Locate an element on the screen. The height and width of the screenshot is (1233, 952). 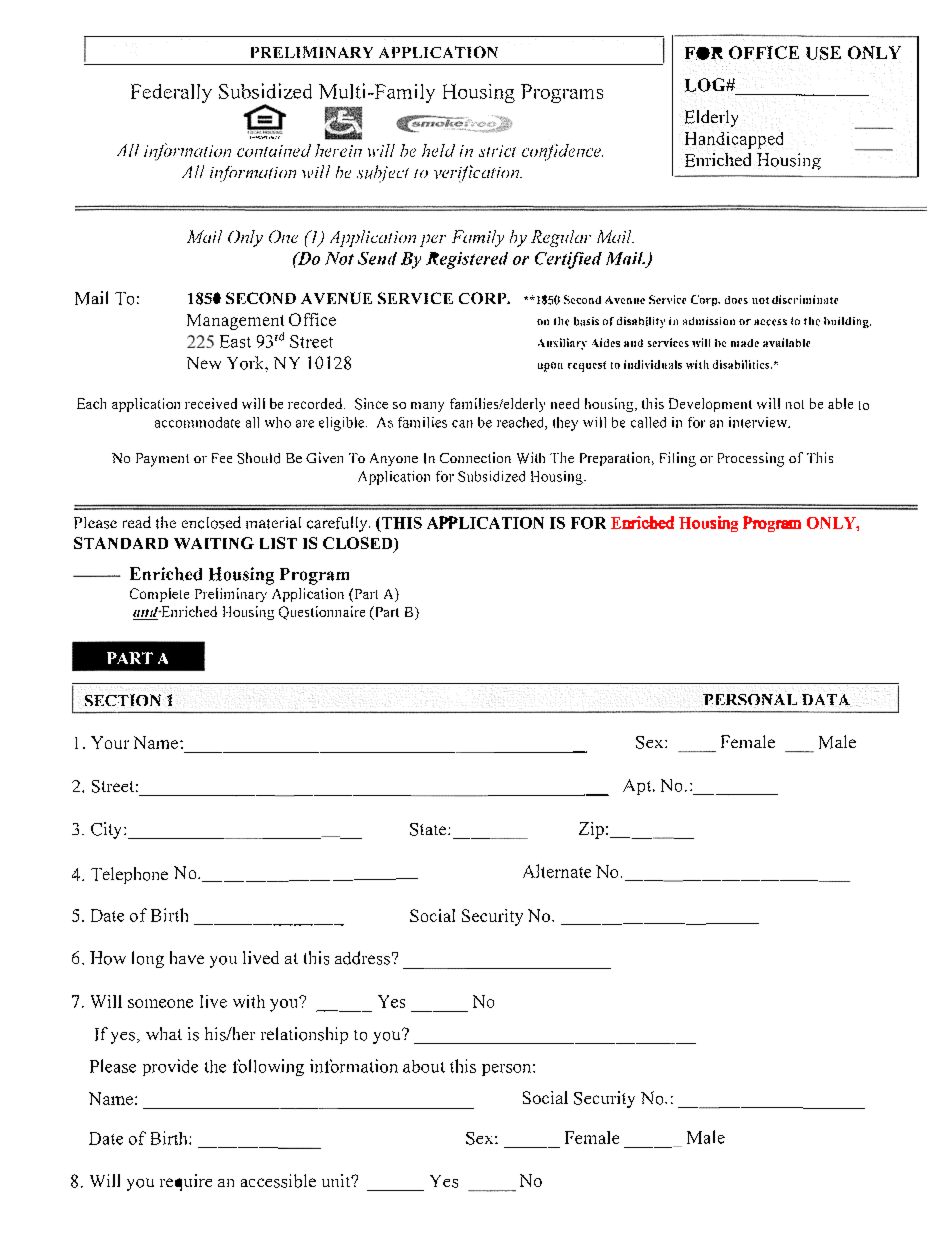
strict is located at coordinates (497, 151).
